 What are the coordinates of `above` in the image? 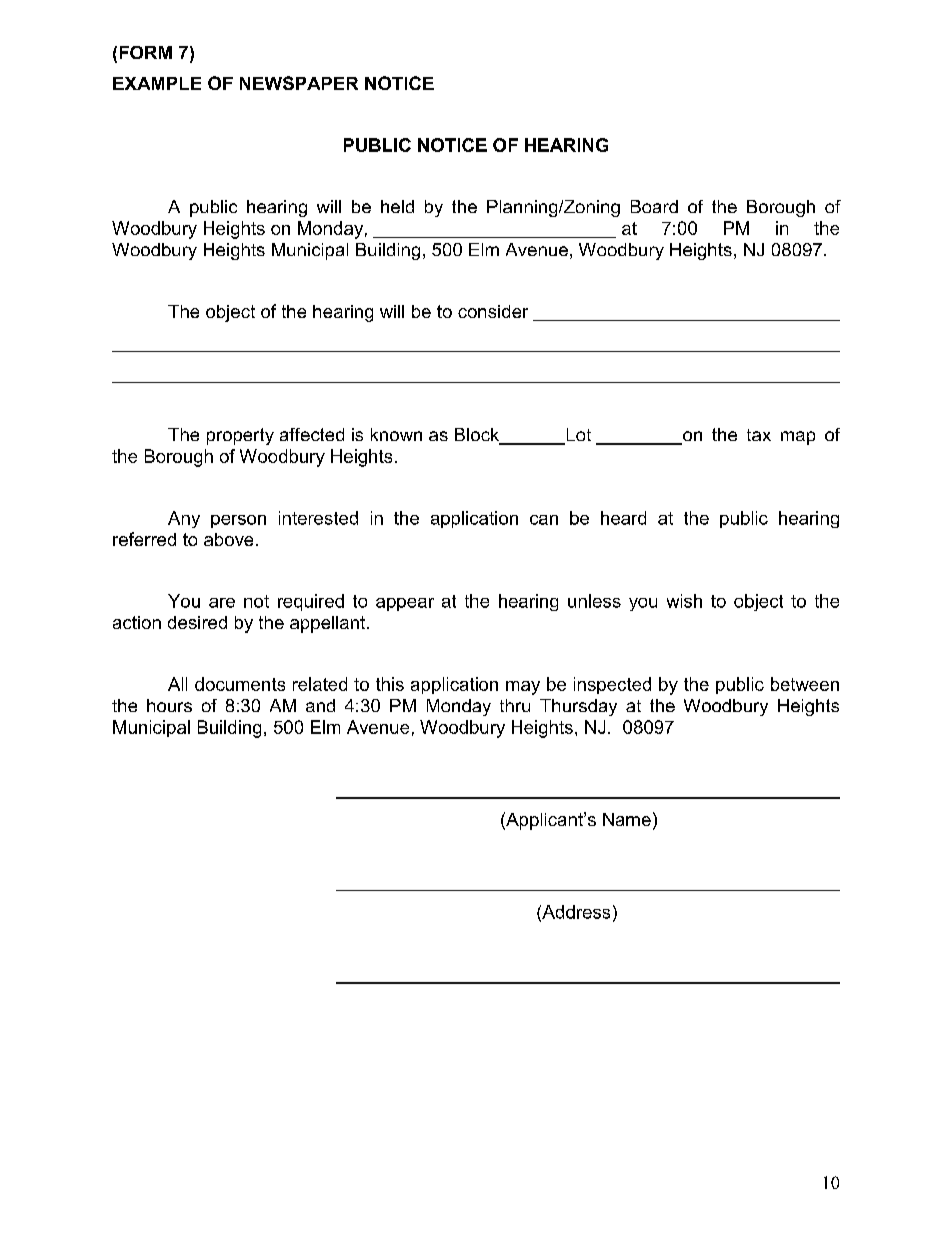 It's located at (228, 539).
